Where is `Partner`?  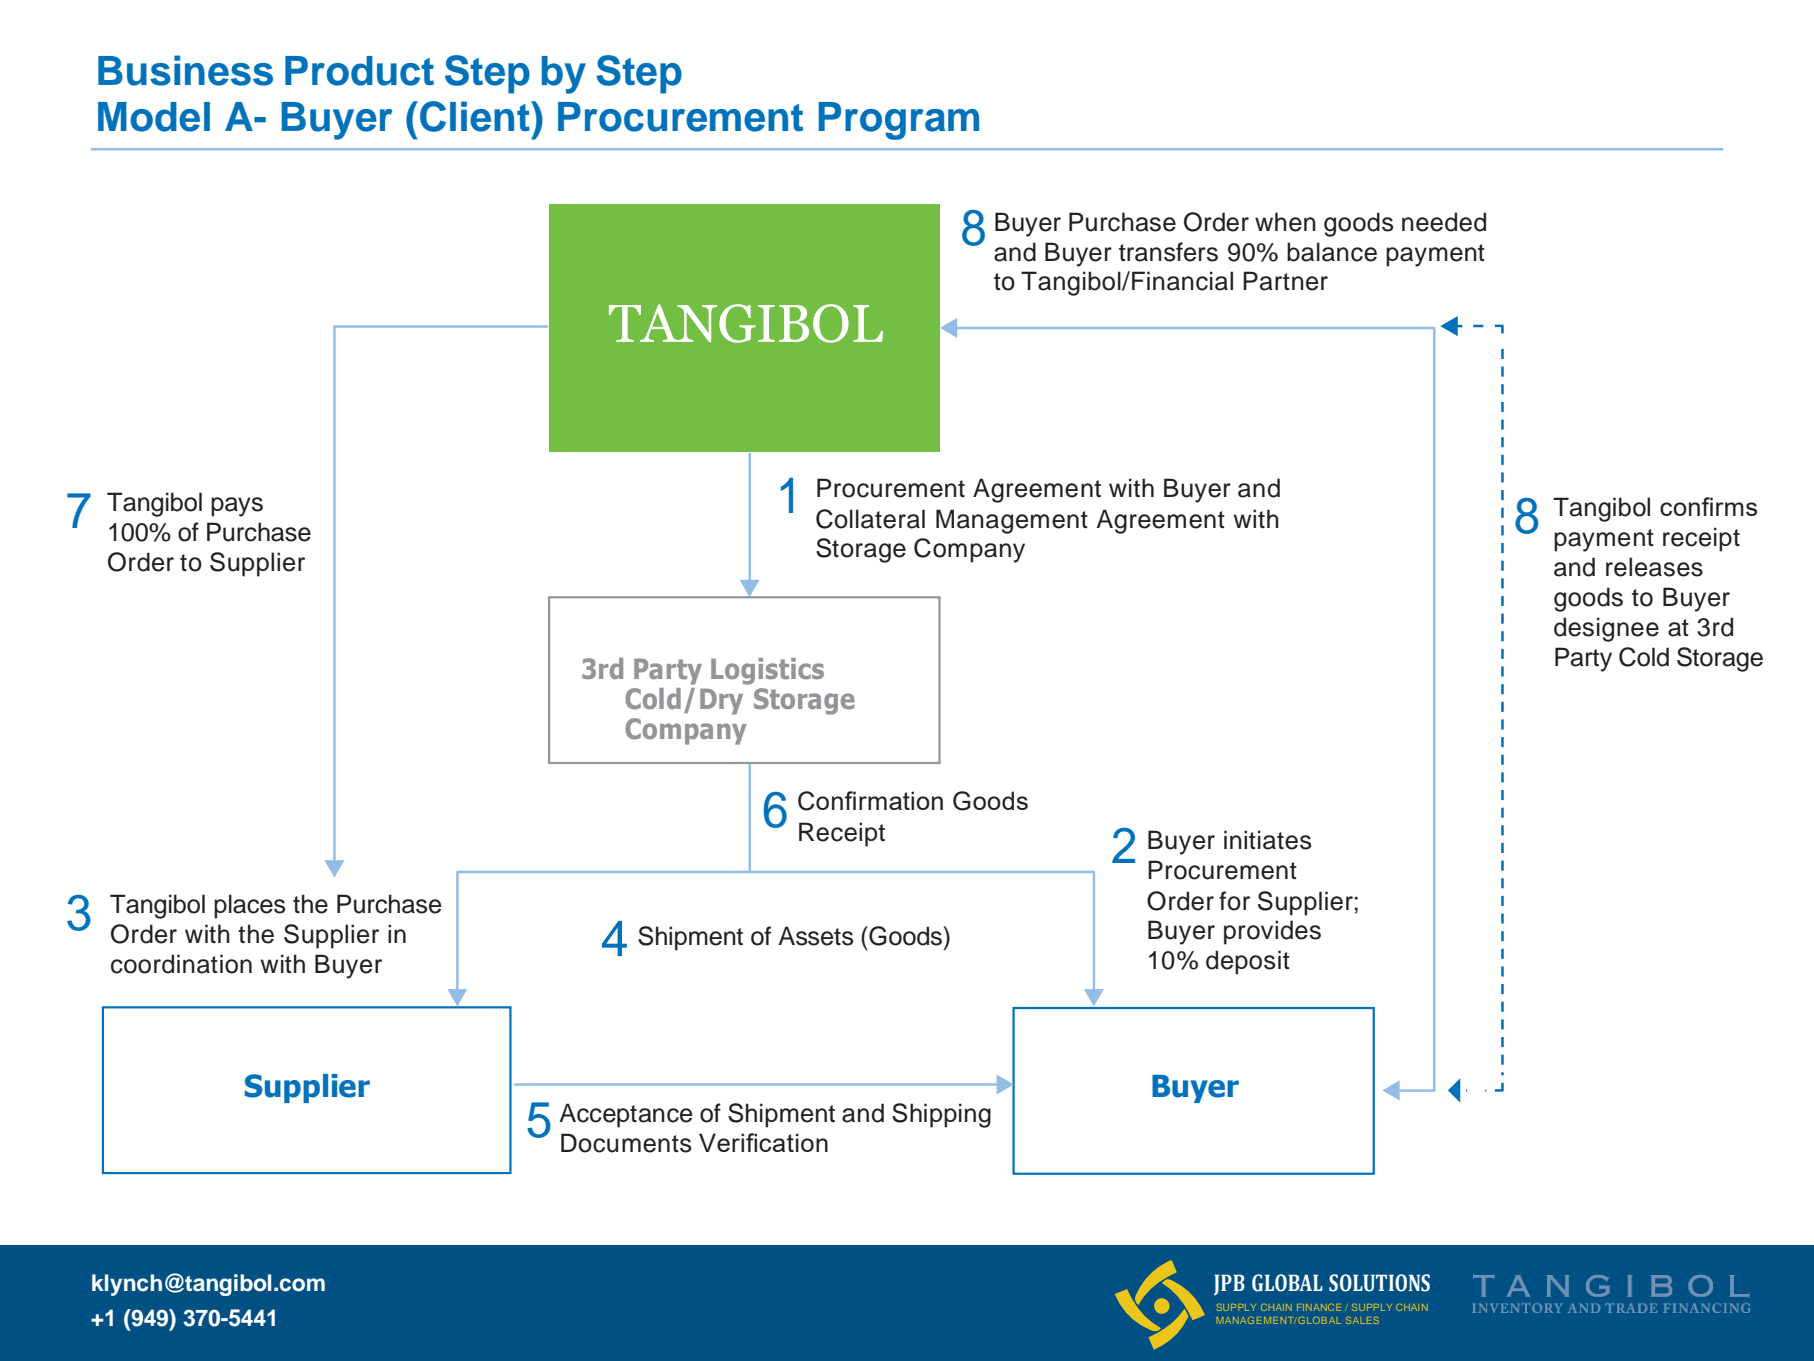
Partner is located at coordinates (1285, 281).
